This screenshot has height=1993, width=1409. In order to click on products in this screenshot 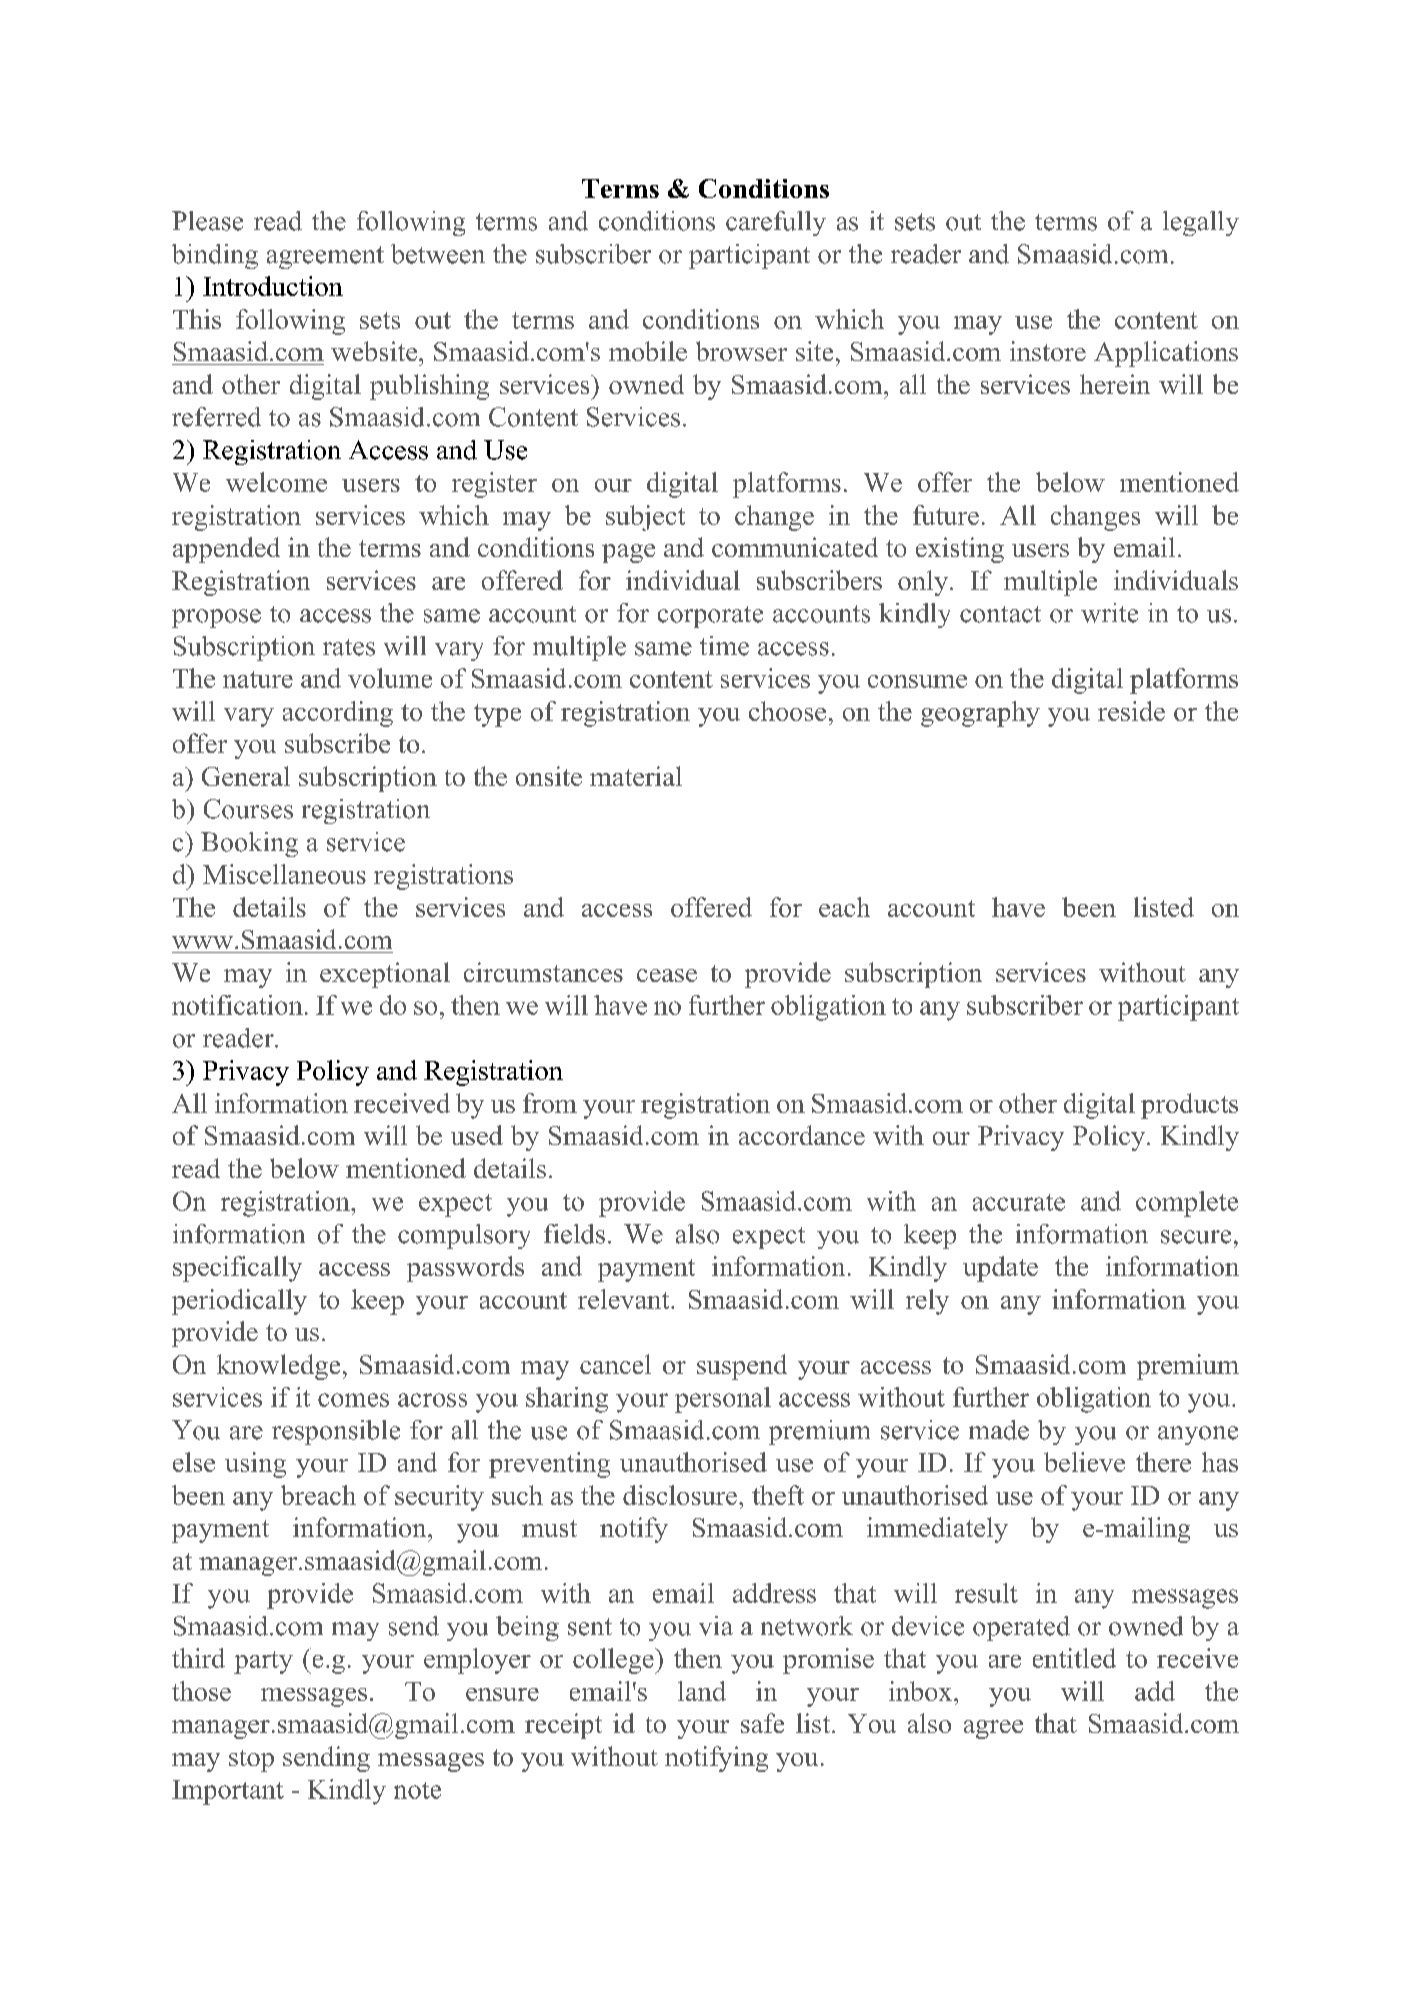, I will do `click(1189, 1106)`.
